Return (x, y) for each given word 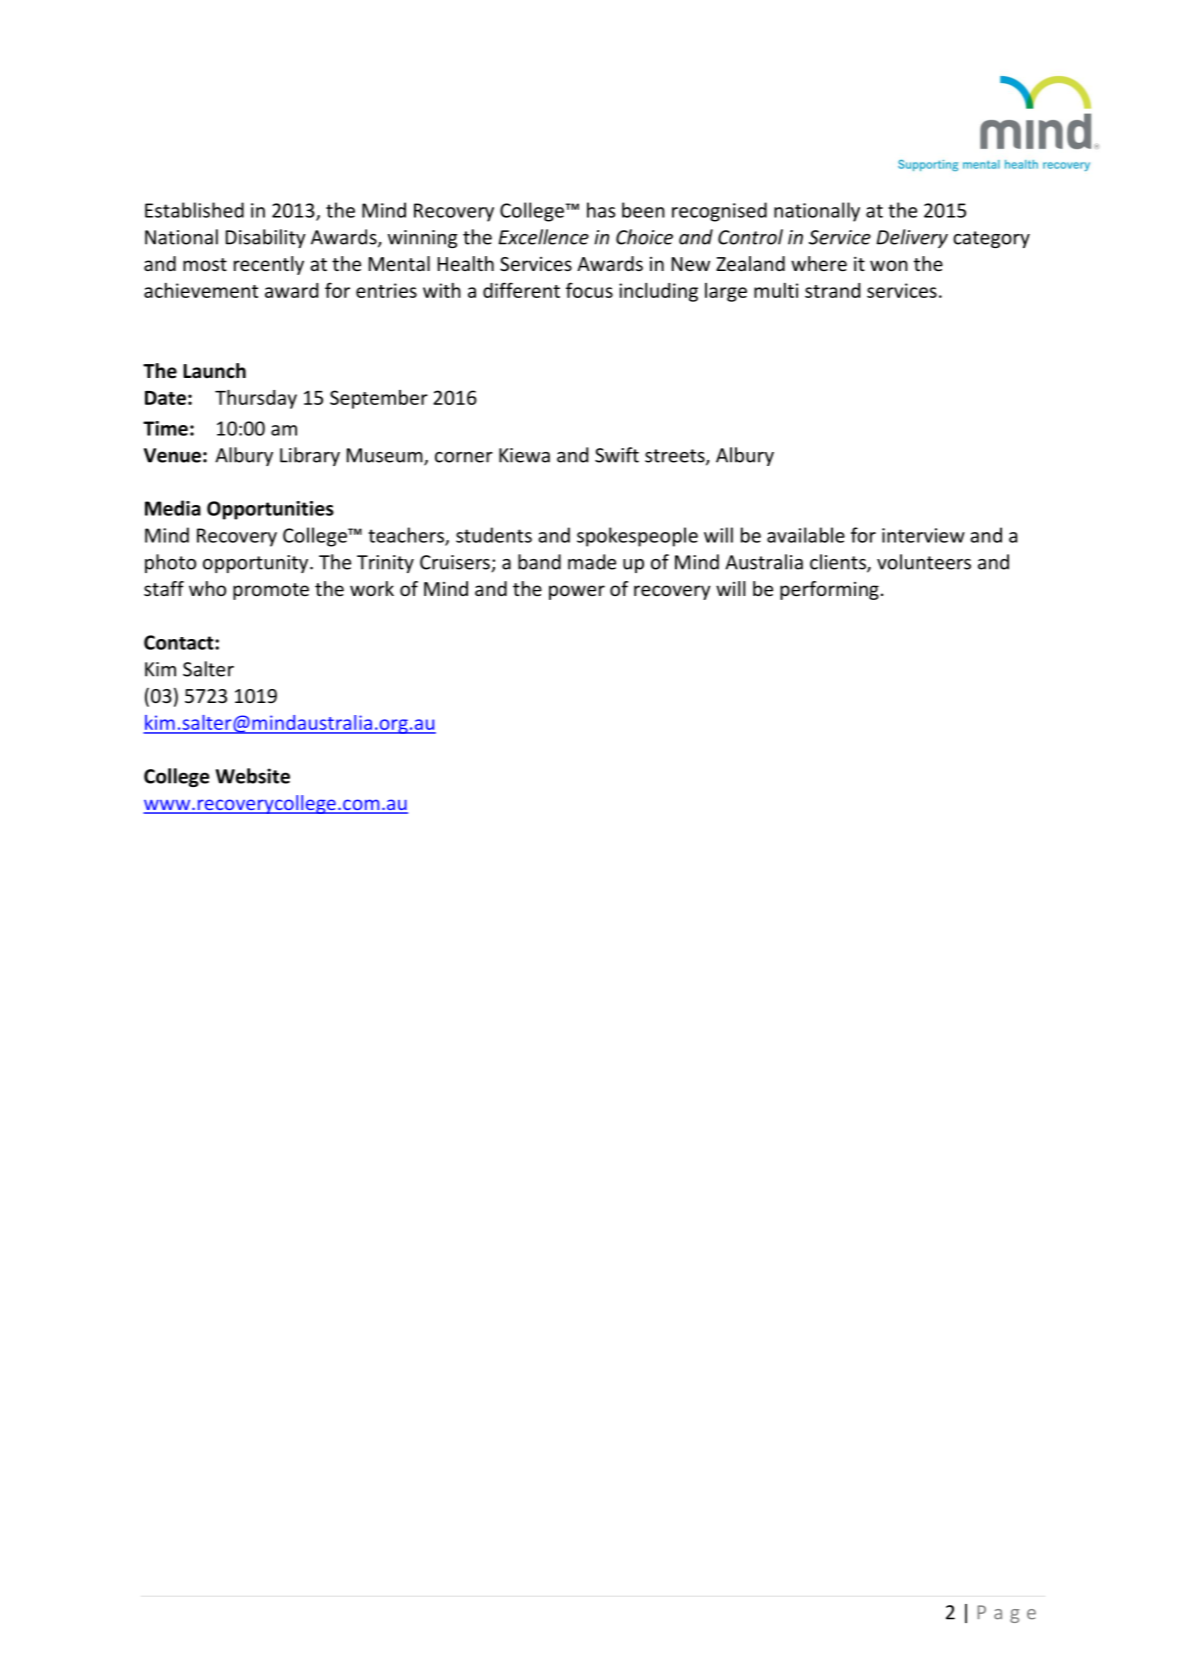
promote (271, 591)
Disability (266, 238)
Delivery (912, 238)
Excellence (543, 237)
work (372, 588)
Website (253, 776)
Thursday (256, 399)
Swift (617, 455)
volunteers (924, 562)
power (577, 592)
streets (676, 457)
